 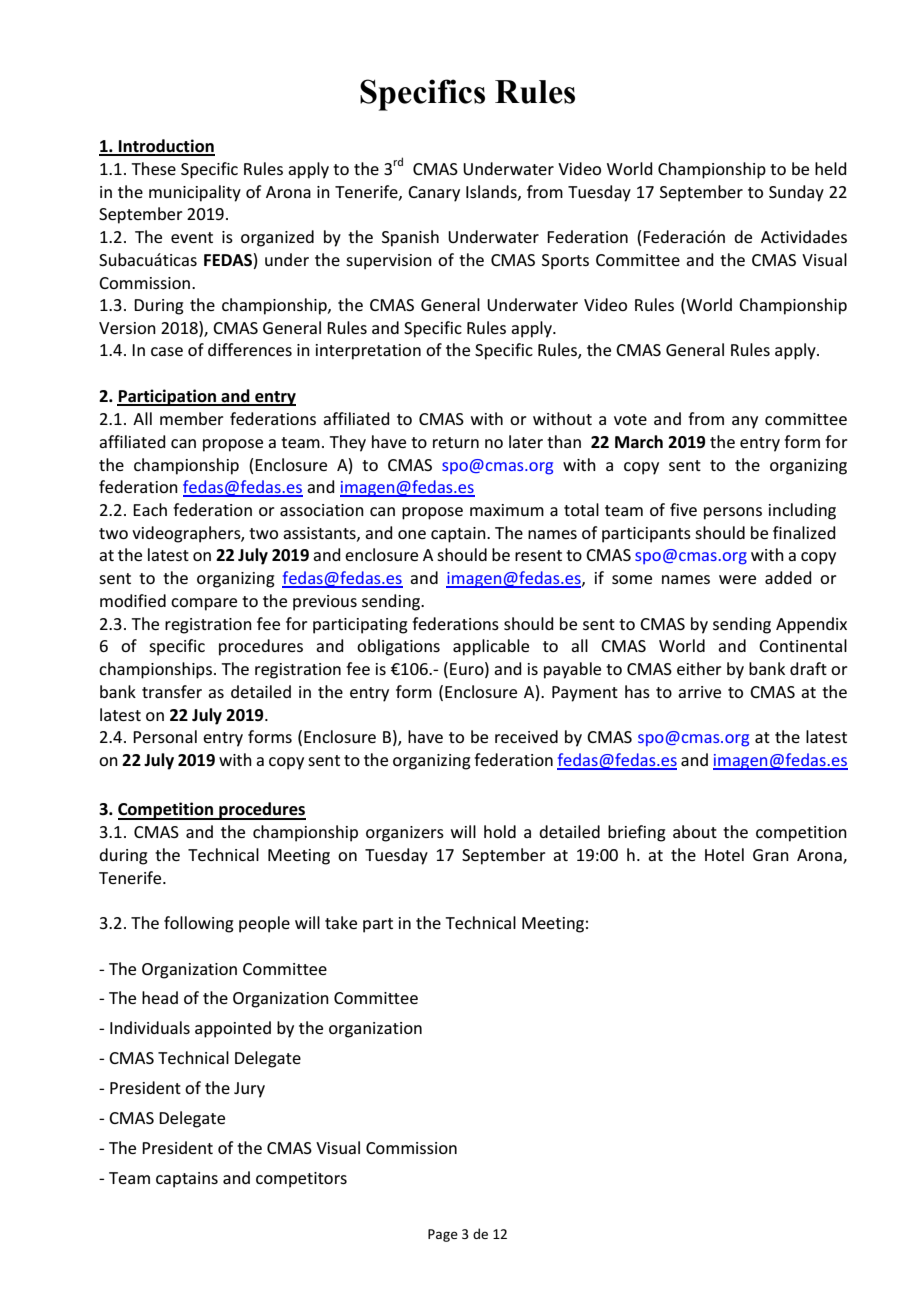 I want to click on Each, so click(x=150, y=509).
